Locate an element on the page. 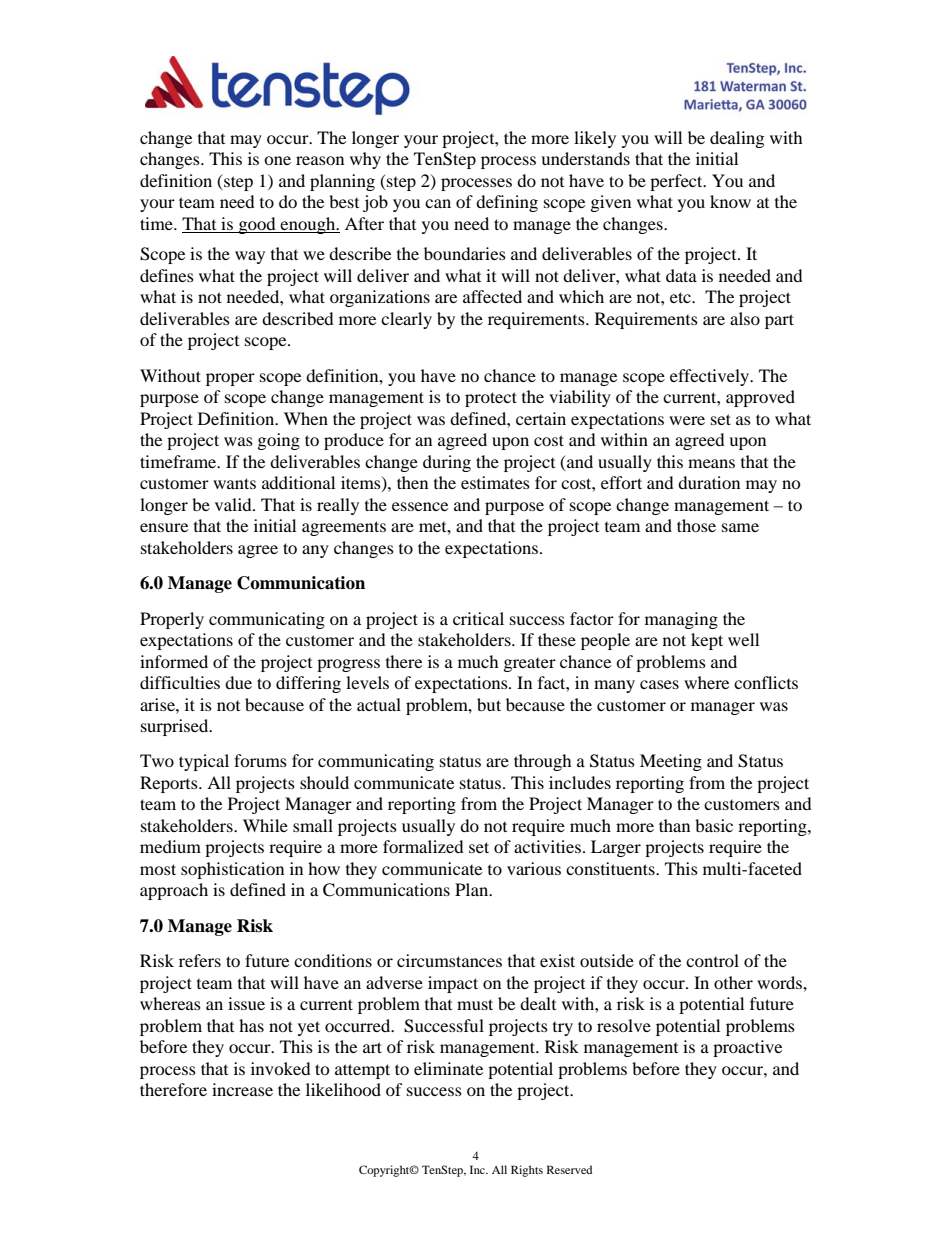  increase is located at coordinates (242, 1089).
